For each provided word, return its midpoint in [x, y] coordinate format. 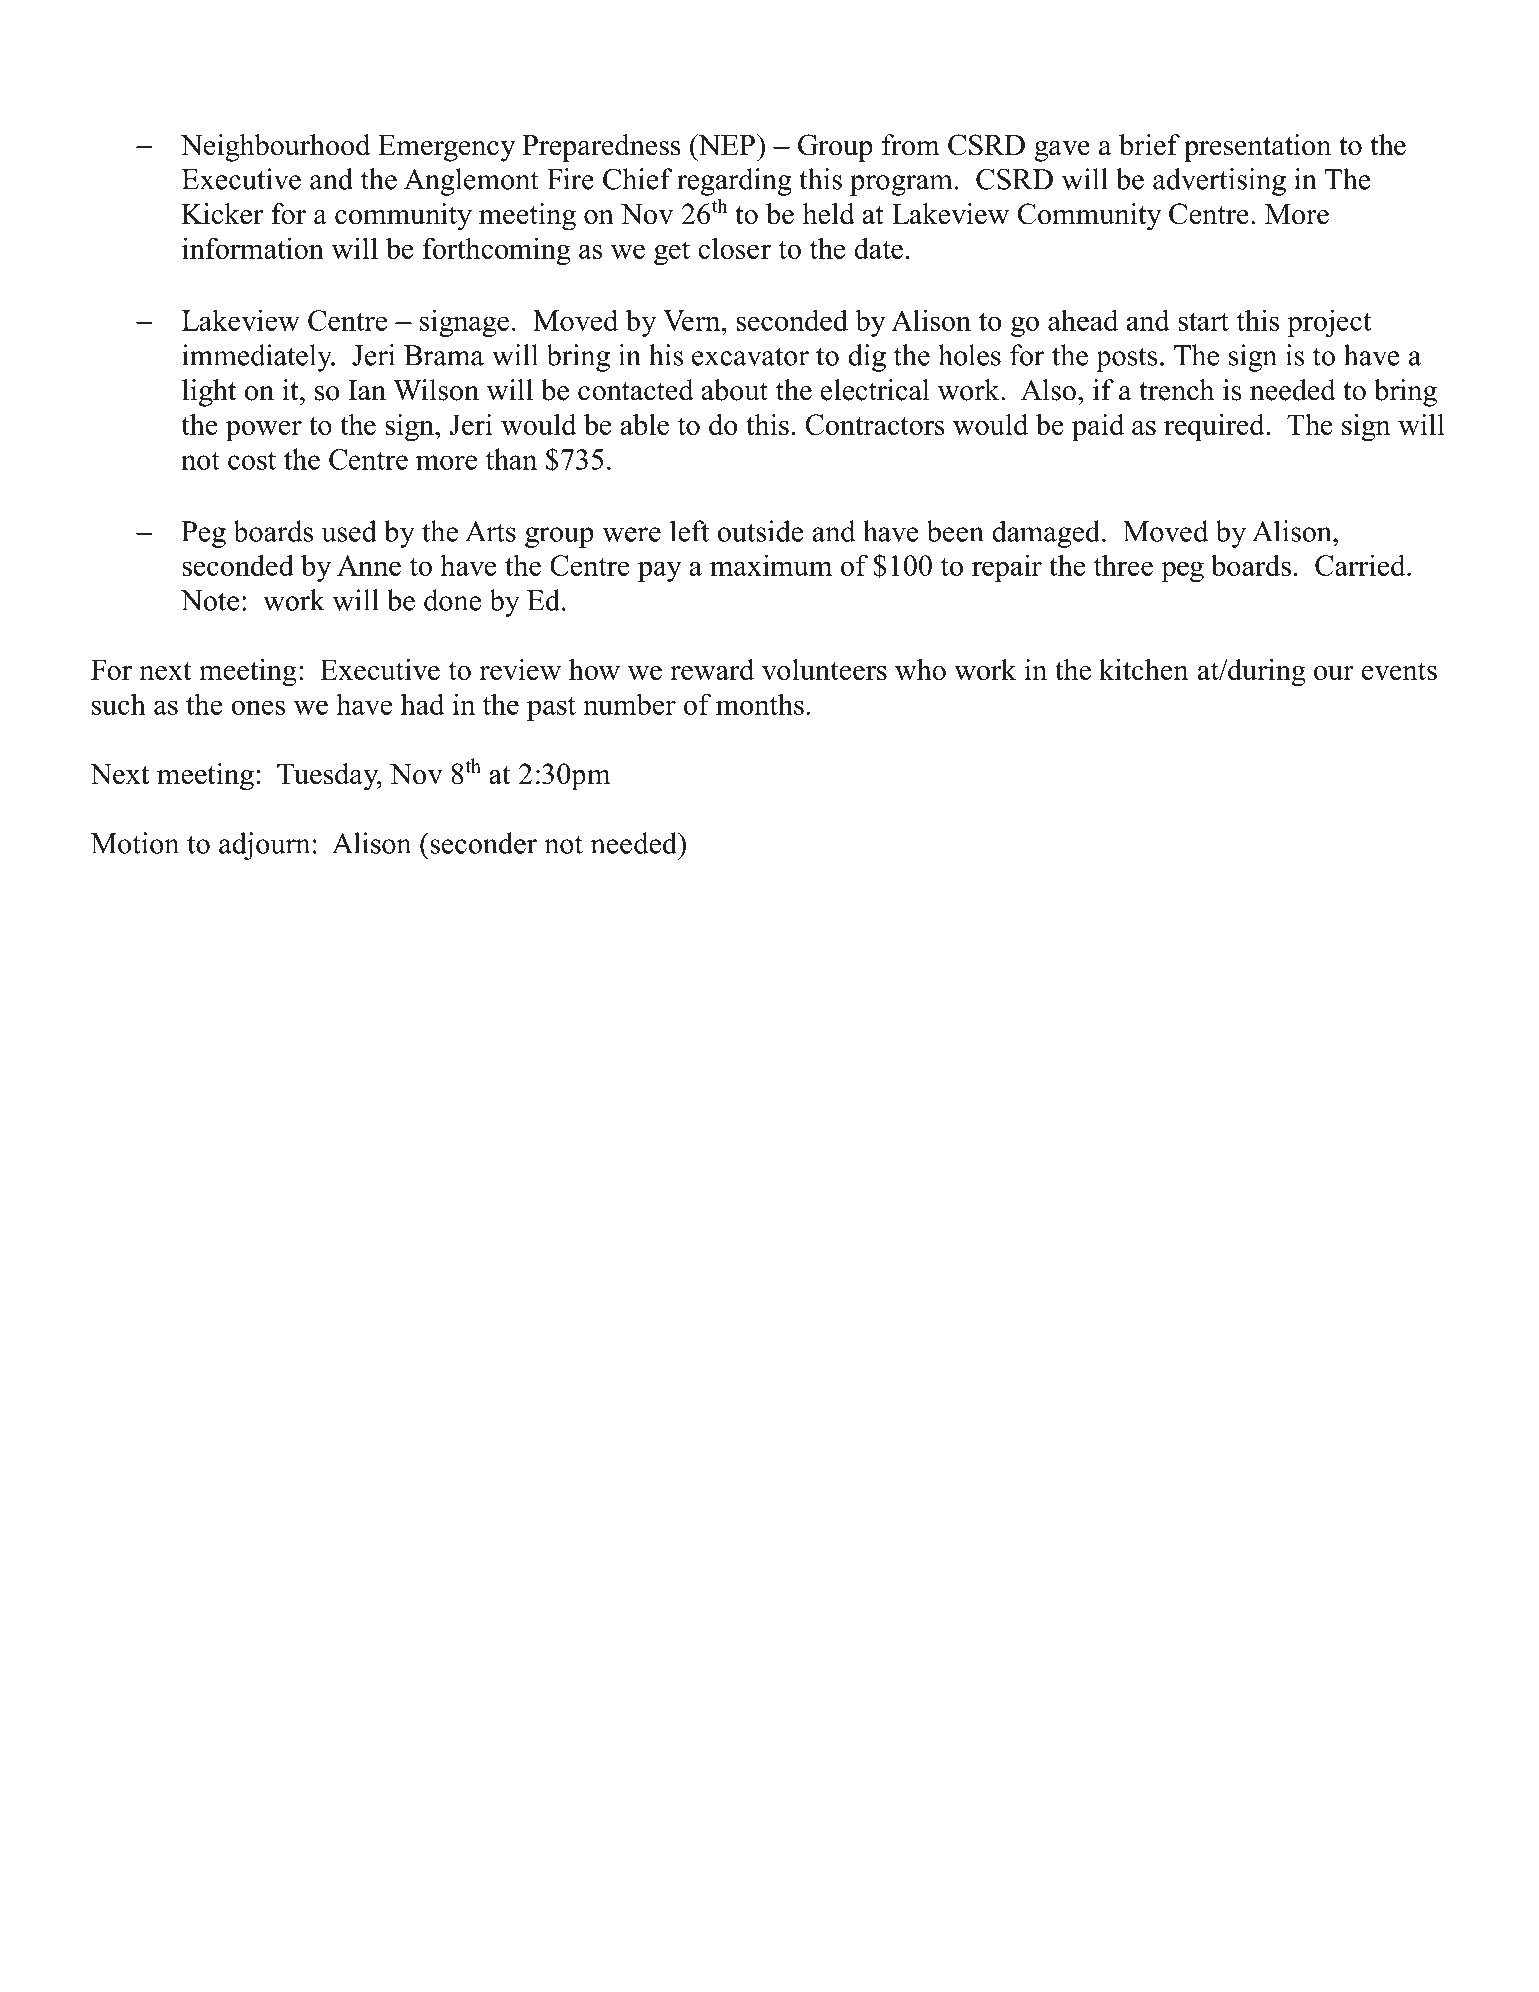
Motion [135, 843]
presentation [1257, 148]
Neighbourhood [275, 148]
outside [760, 531]
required [1215, 428]
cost [252, 460]
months [760, 704]
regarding [734, 182]
